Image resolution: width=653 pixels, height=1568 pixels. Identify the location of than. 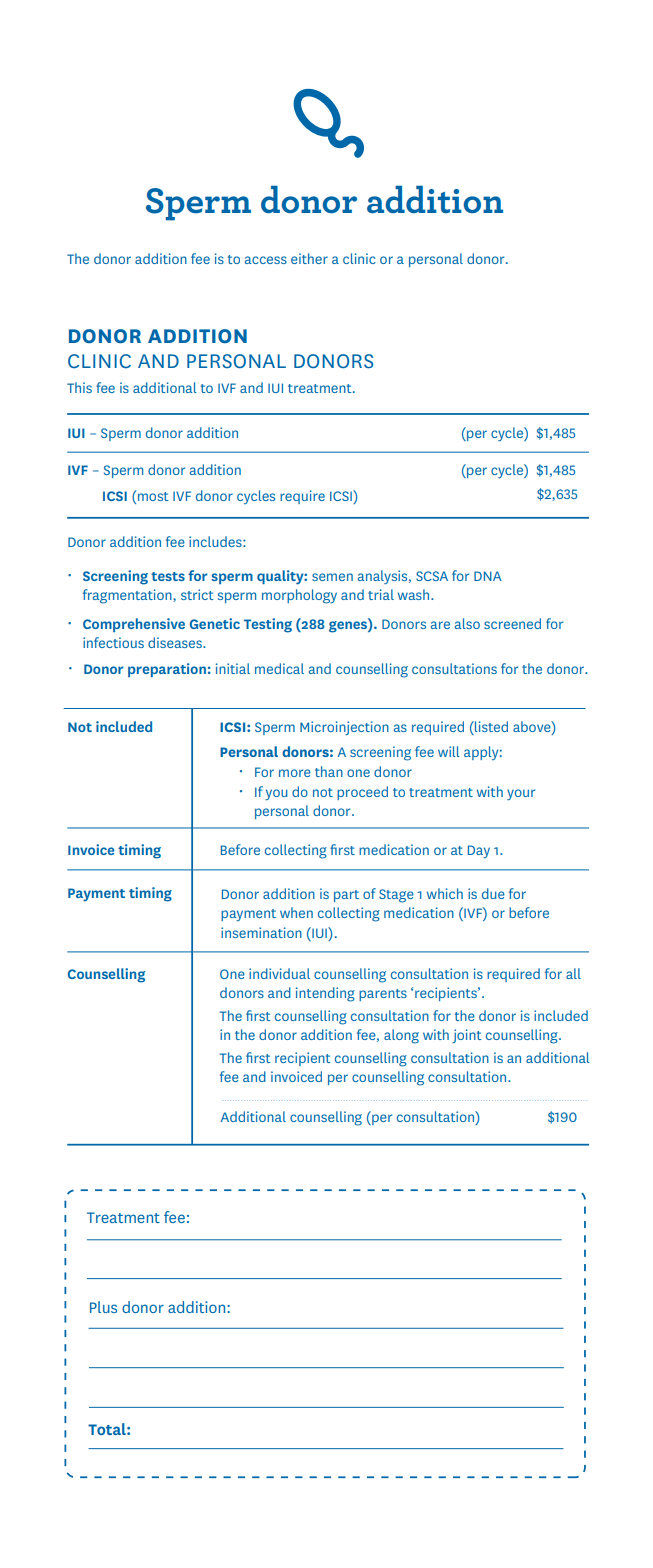
(329, 771).
